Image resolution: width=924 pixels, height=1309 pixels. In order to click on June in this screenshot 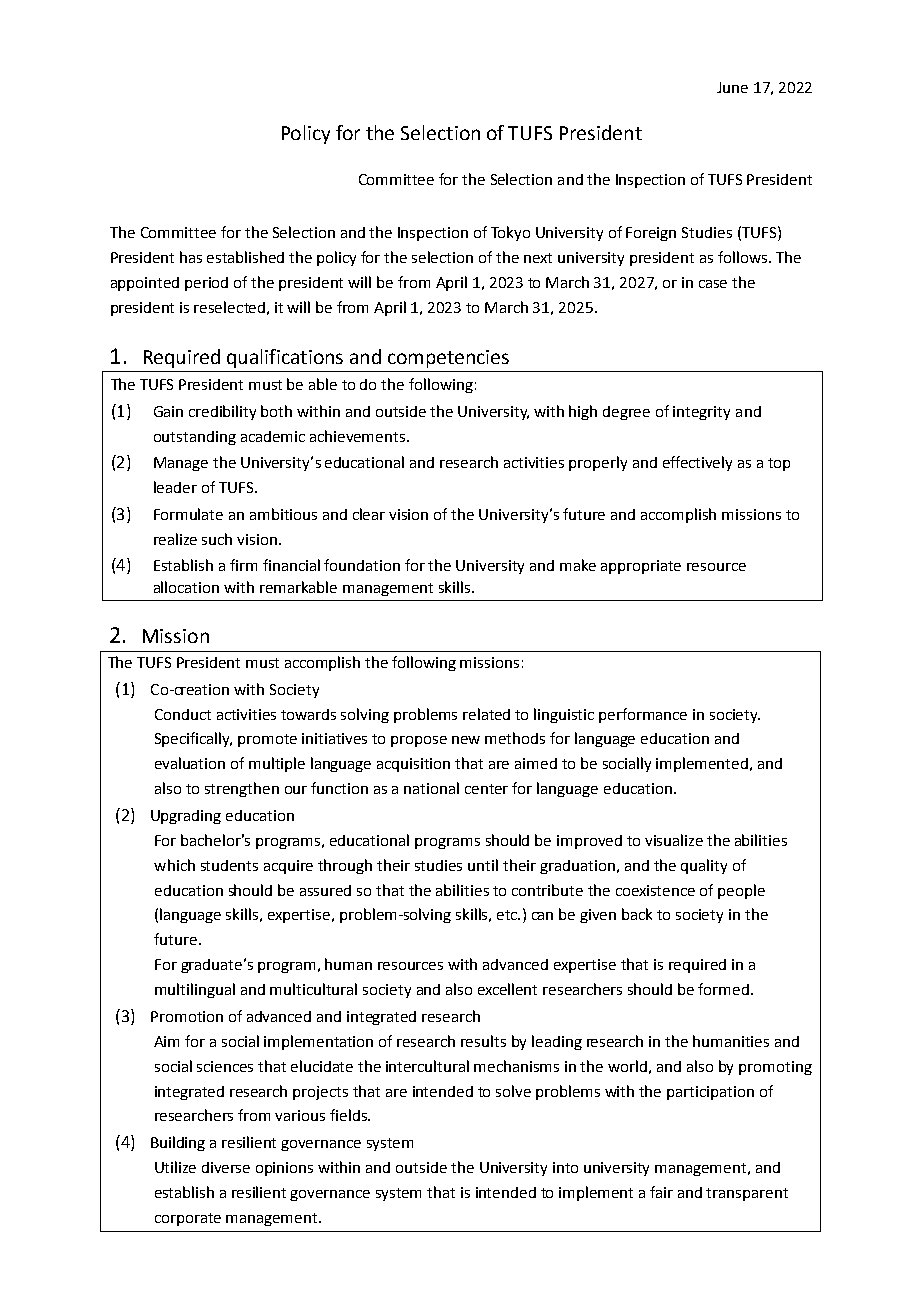, I will do `click(732, 87)`.
